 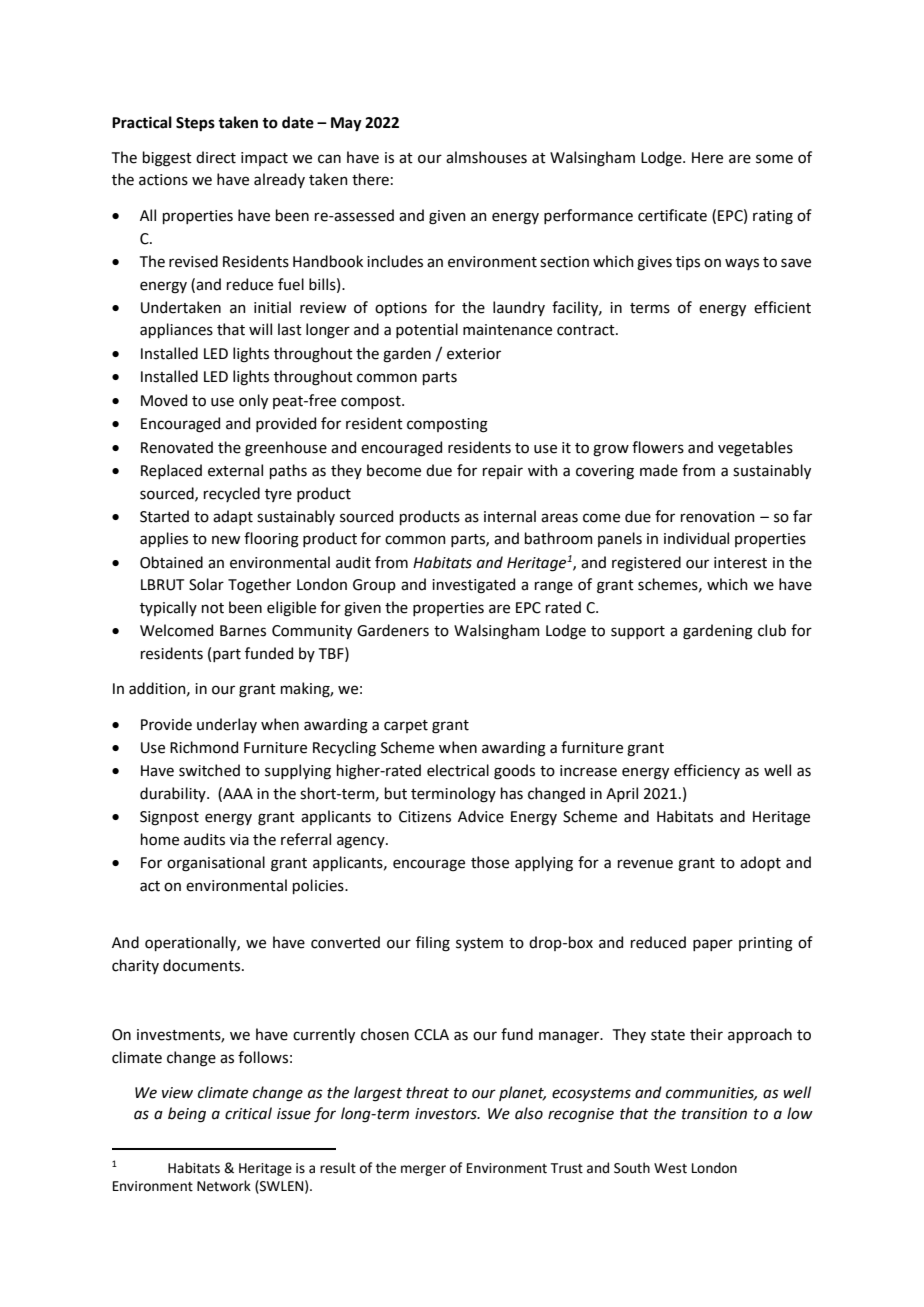 What do you see at coordinates (481, 816) in the image?
I see `Advice` at bounding box center [481, 816].
